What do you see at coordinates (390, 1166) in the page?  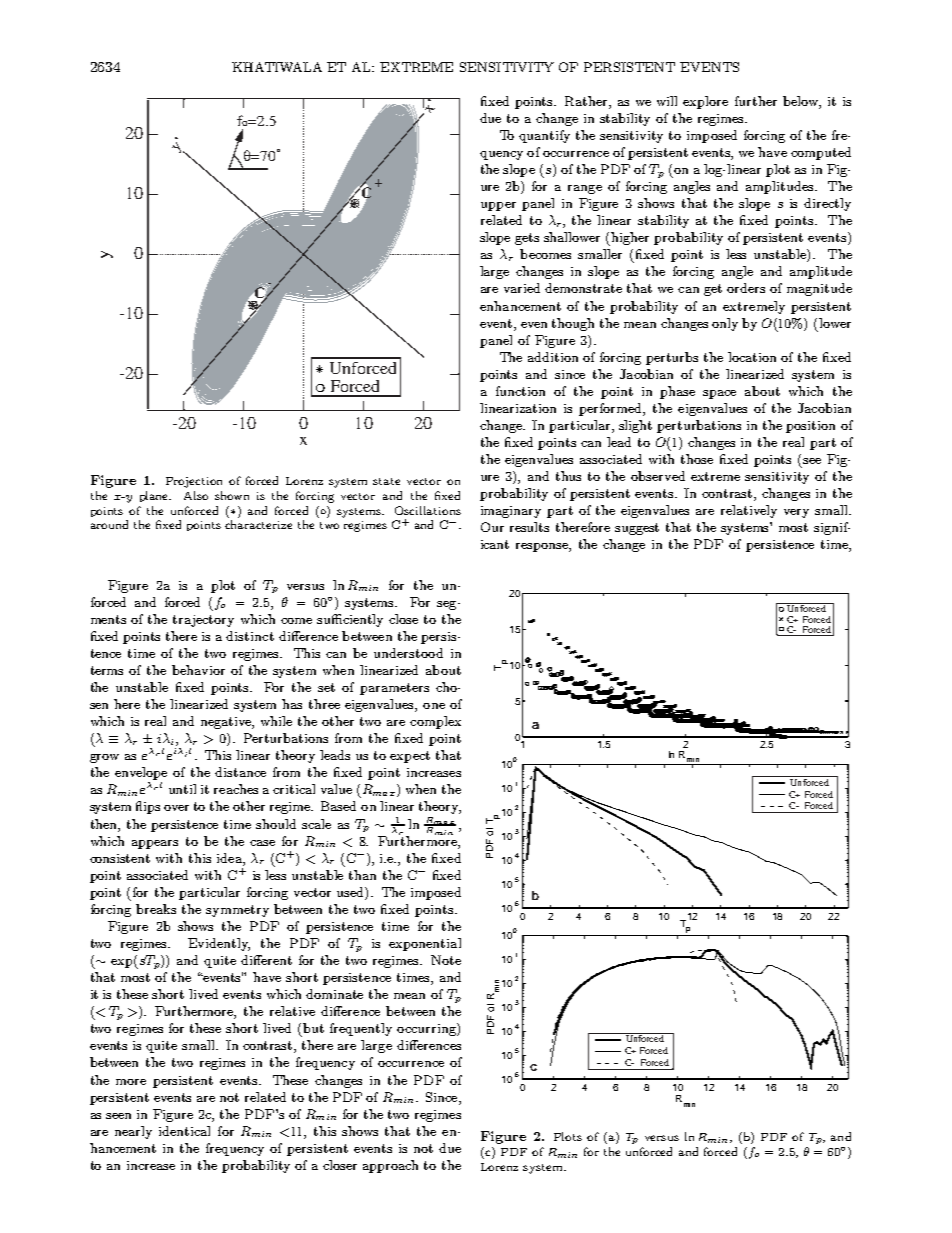 I see `approach` at bounding box center [390, 1166].
